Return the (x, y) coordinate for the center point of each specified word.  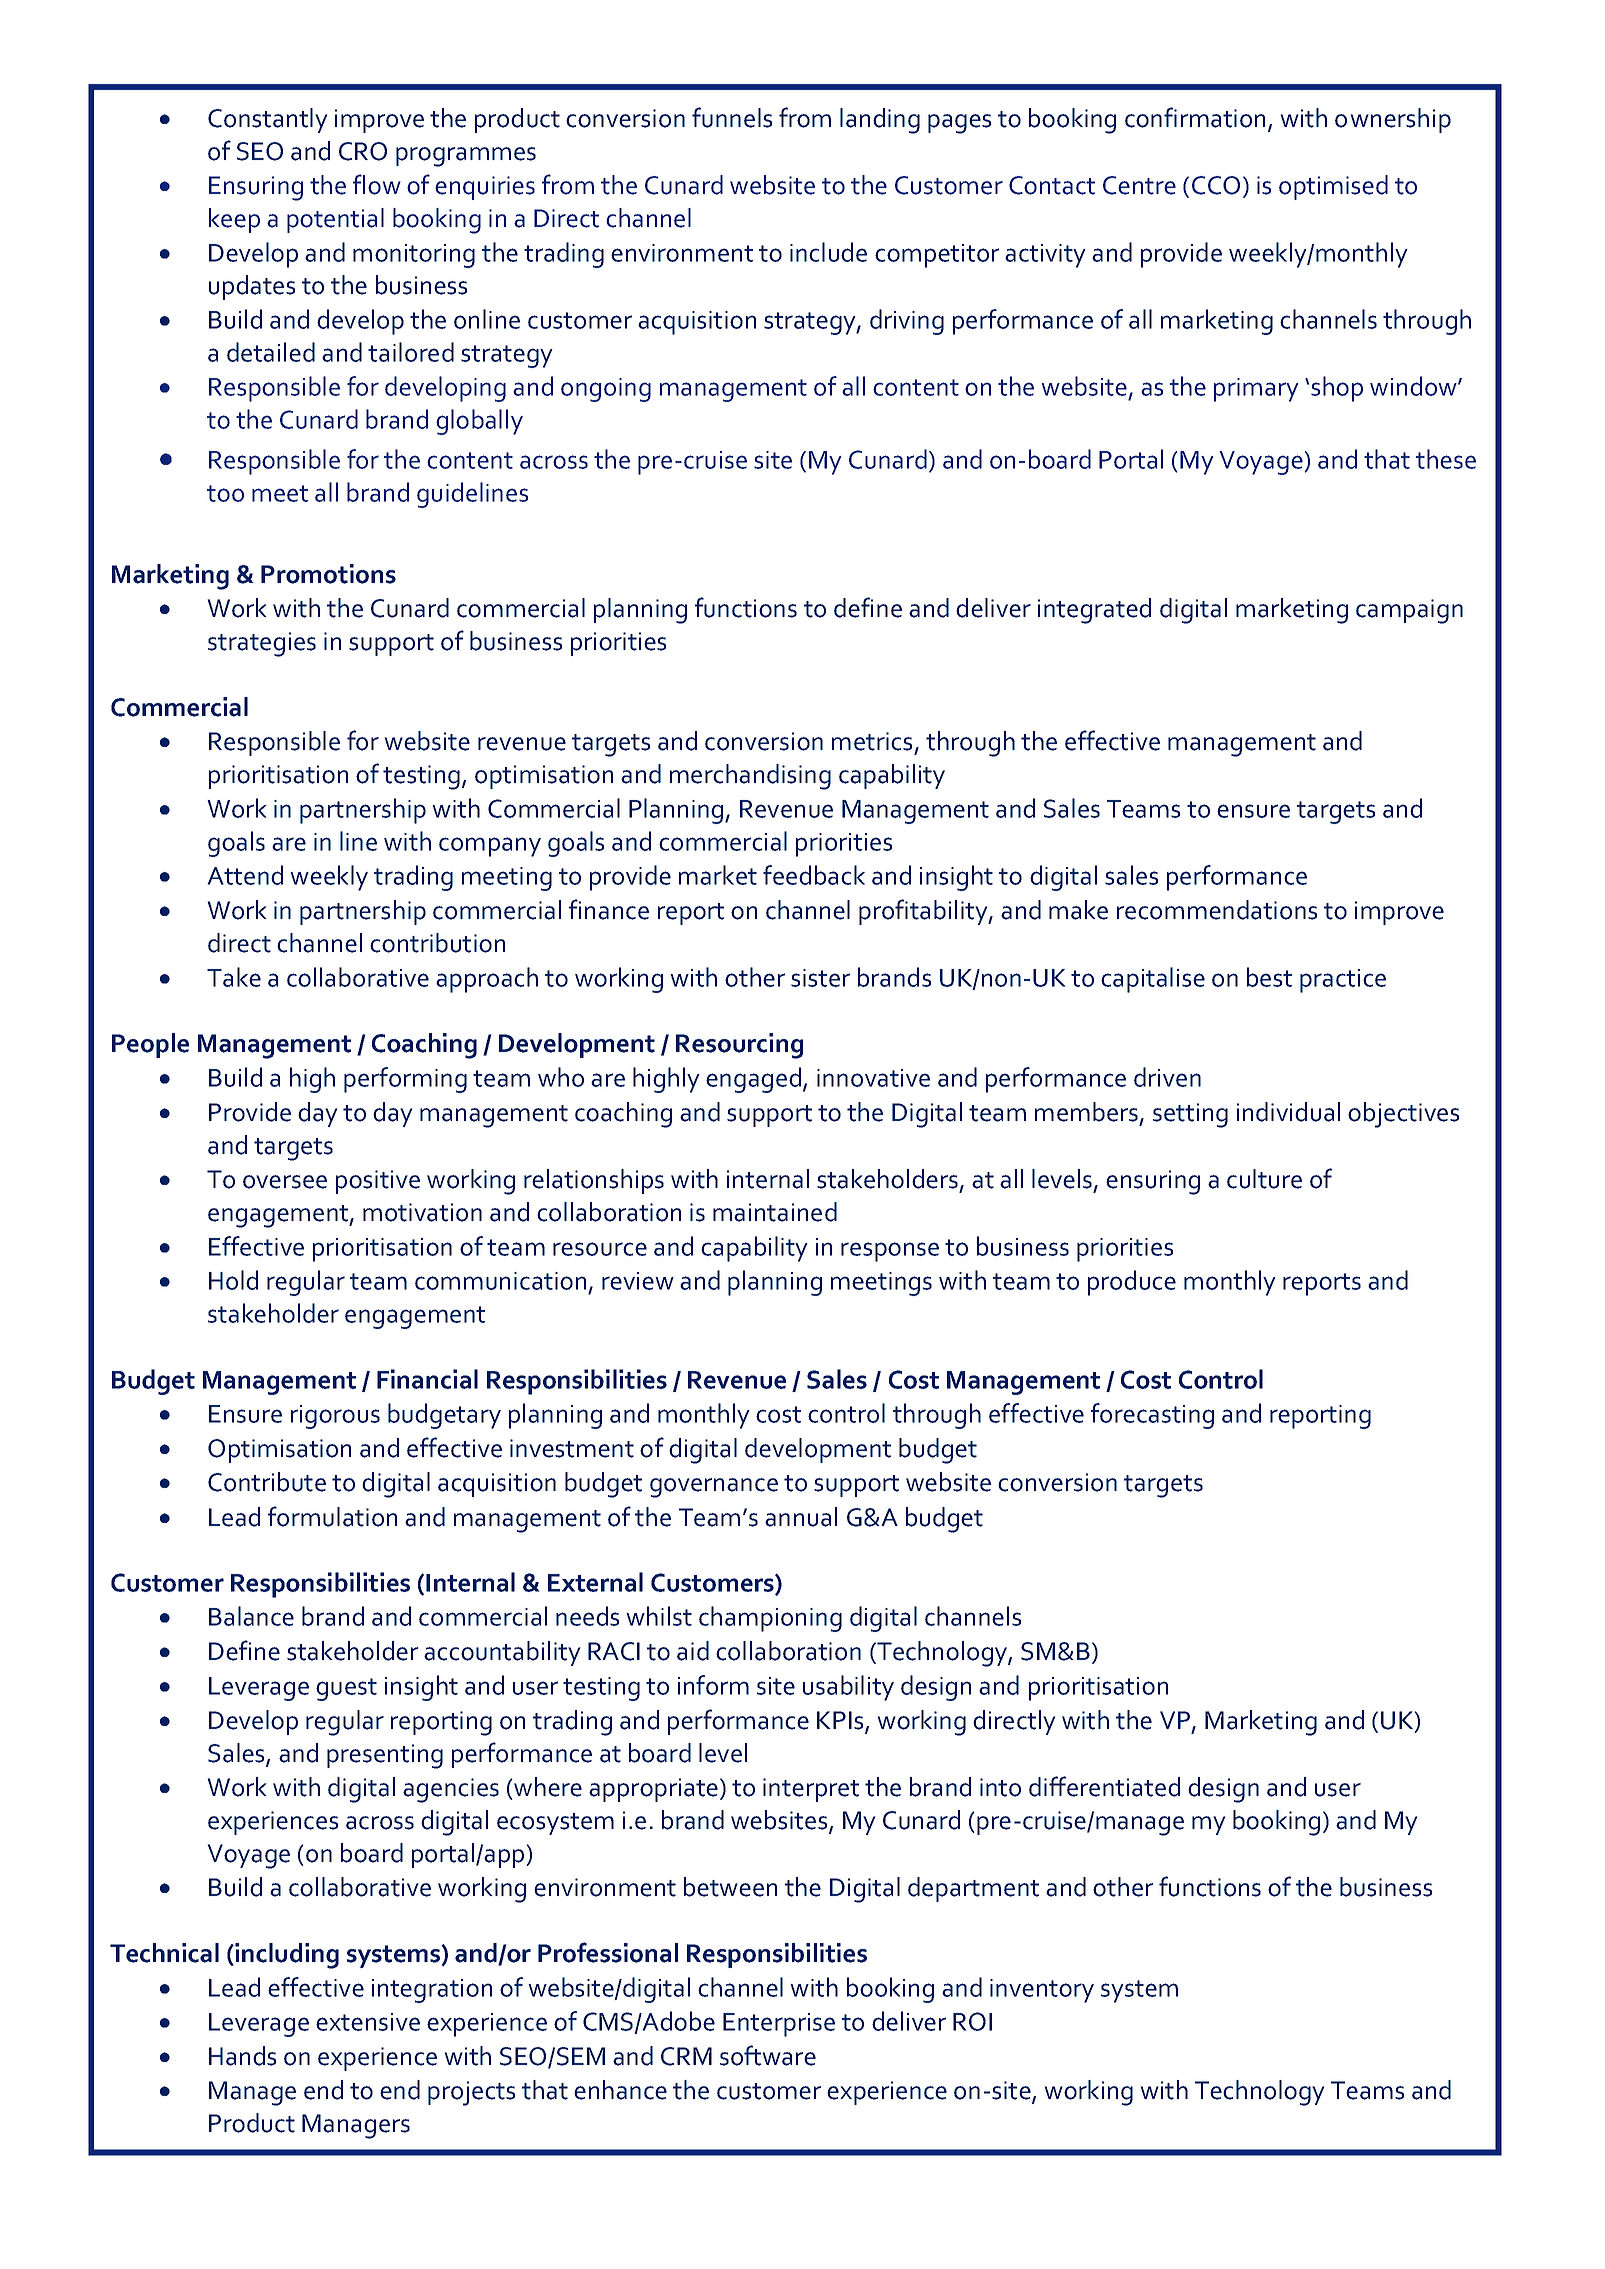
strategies (262, 644)
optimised (1333, 187)
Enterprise (779, 2025)
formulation (332, 1516)
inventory (1042, 1991)
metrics (872, 741)
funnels (732, 117)
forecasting (1152, 1416)
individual (1288, 1112)
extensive (368, 2022)
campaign (1409, 611)
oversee (285, 1182)
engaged (753, 1080)
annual (801, 1517)
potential (335, 220)
